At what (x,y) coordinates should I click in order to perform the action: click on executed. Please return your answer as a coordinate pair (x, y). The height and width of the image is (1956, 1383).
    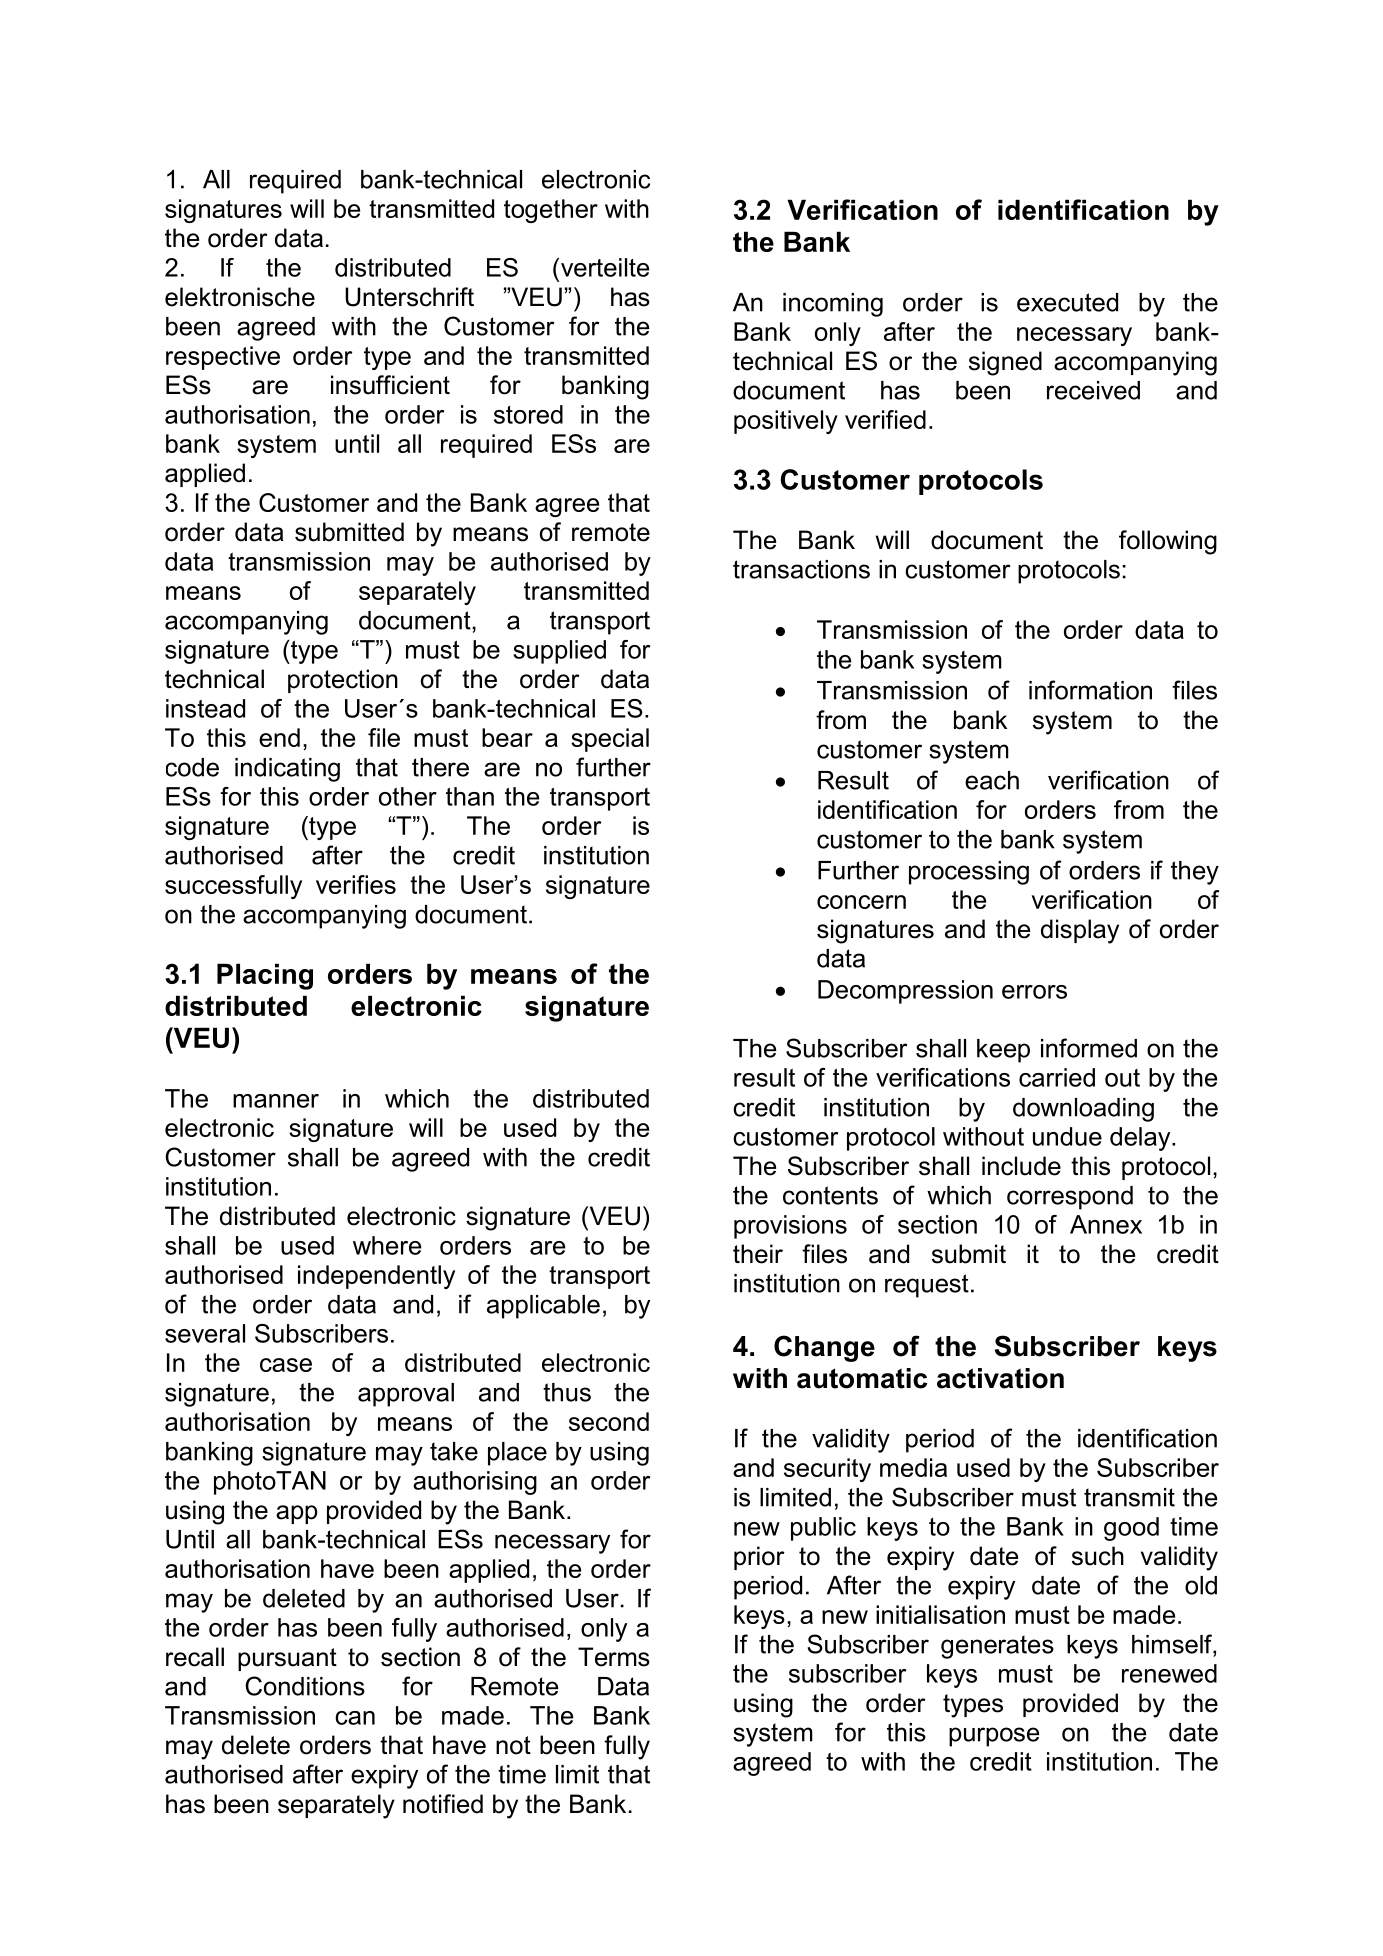
    Looking at the image, I should click on (1067, 302).
